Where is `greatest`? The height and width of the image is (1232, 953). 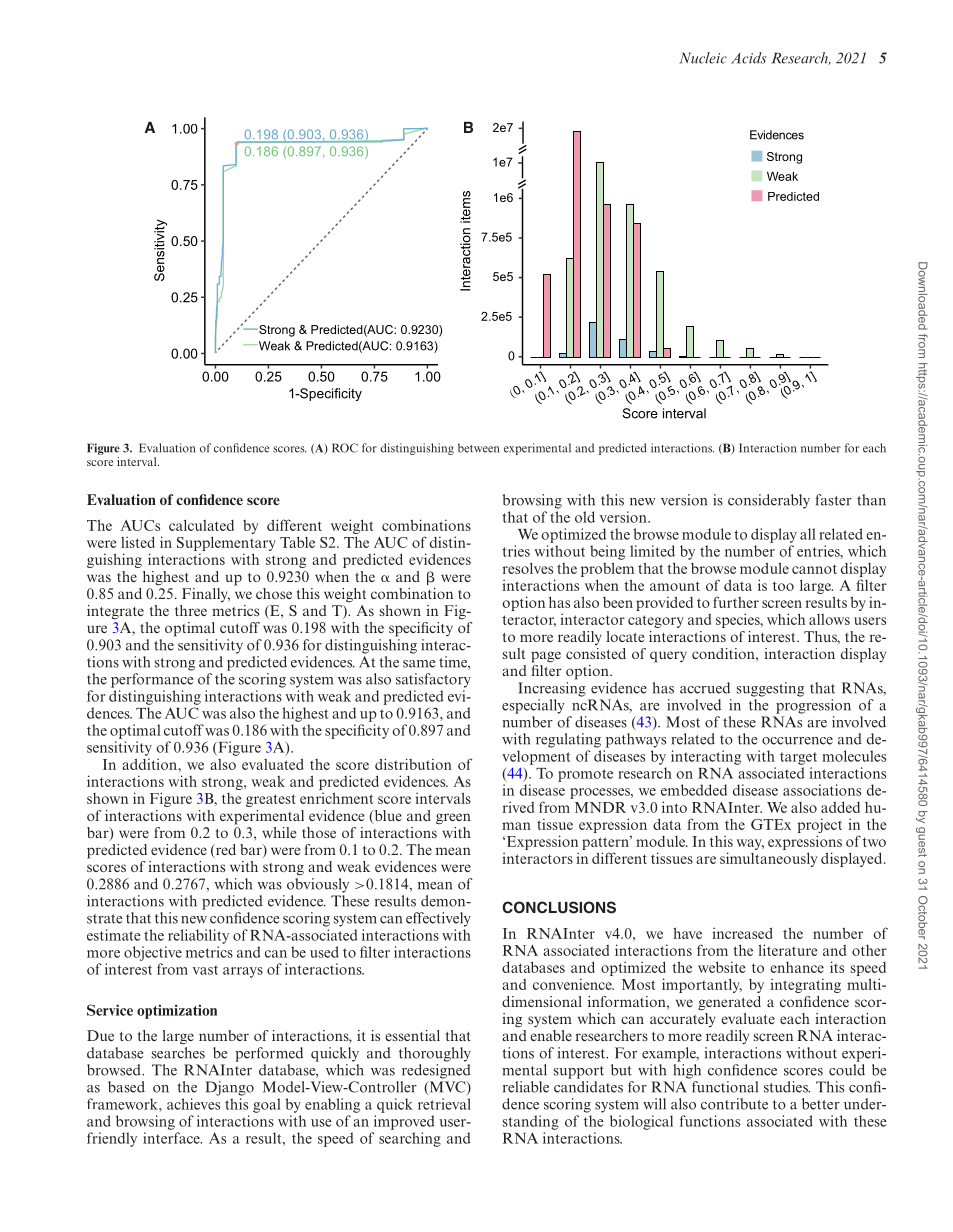 greatest is located at coordinates (270, 800).
